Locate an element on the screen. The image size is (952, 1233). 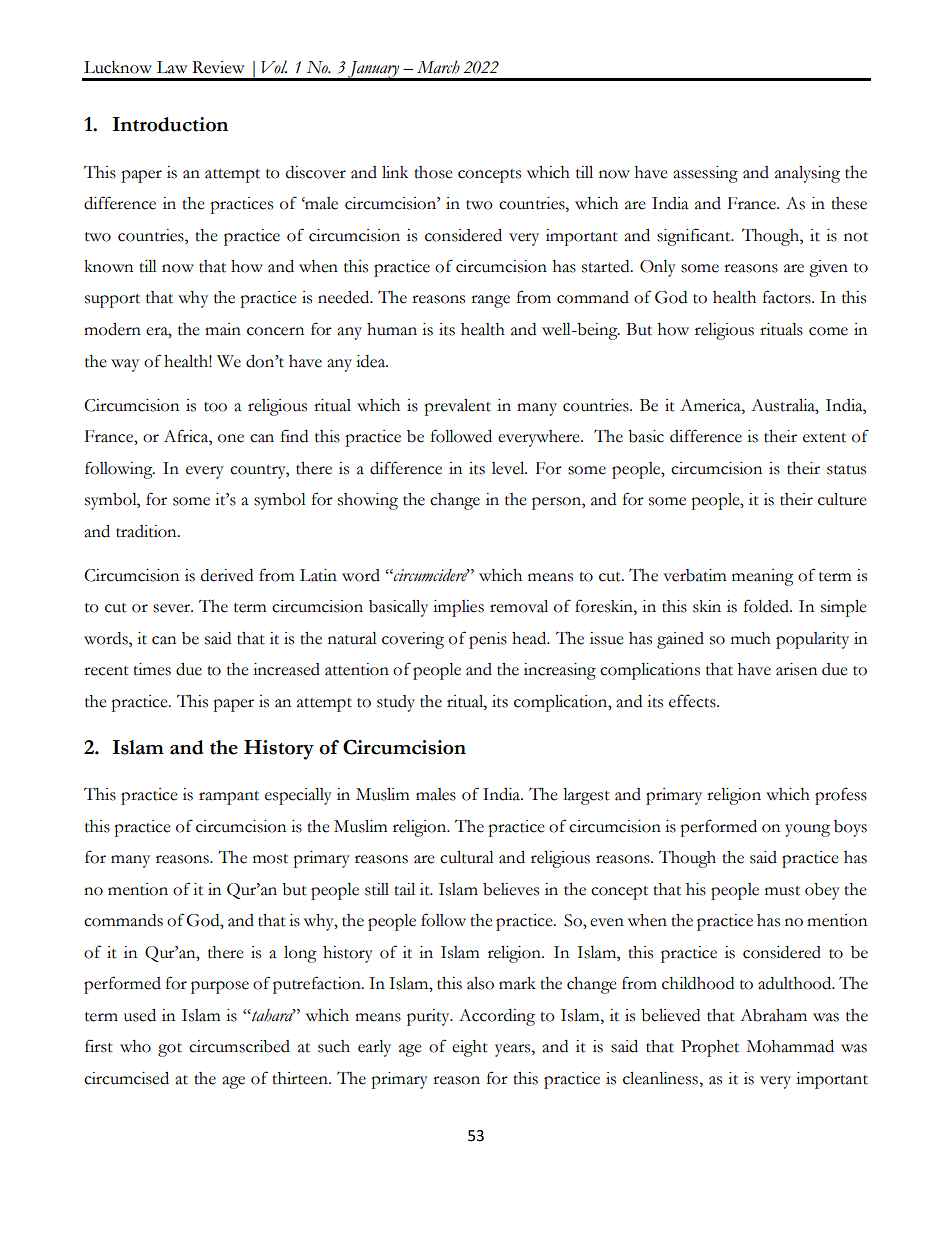
too is located at coordinates (215, 407).
